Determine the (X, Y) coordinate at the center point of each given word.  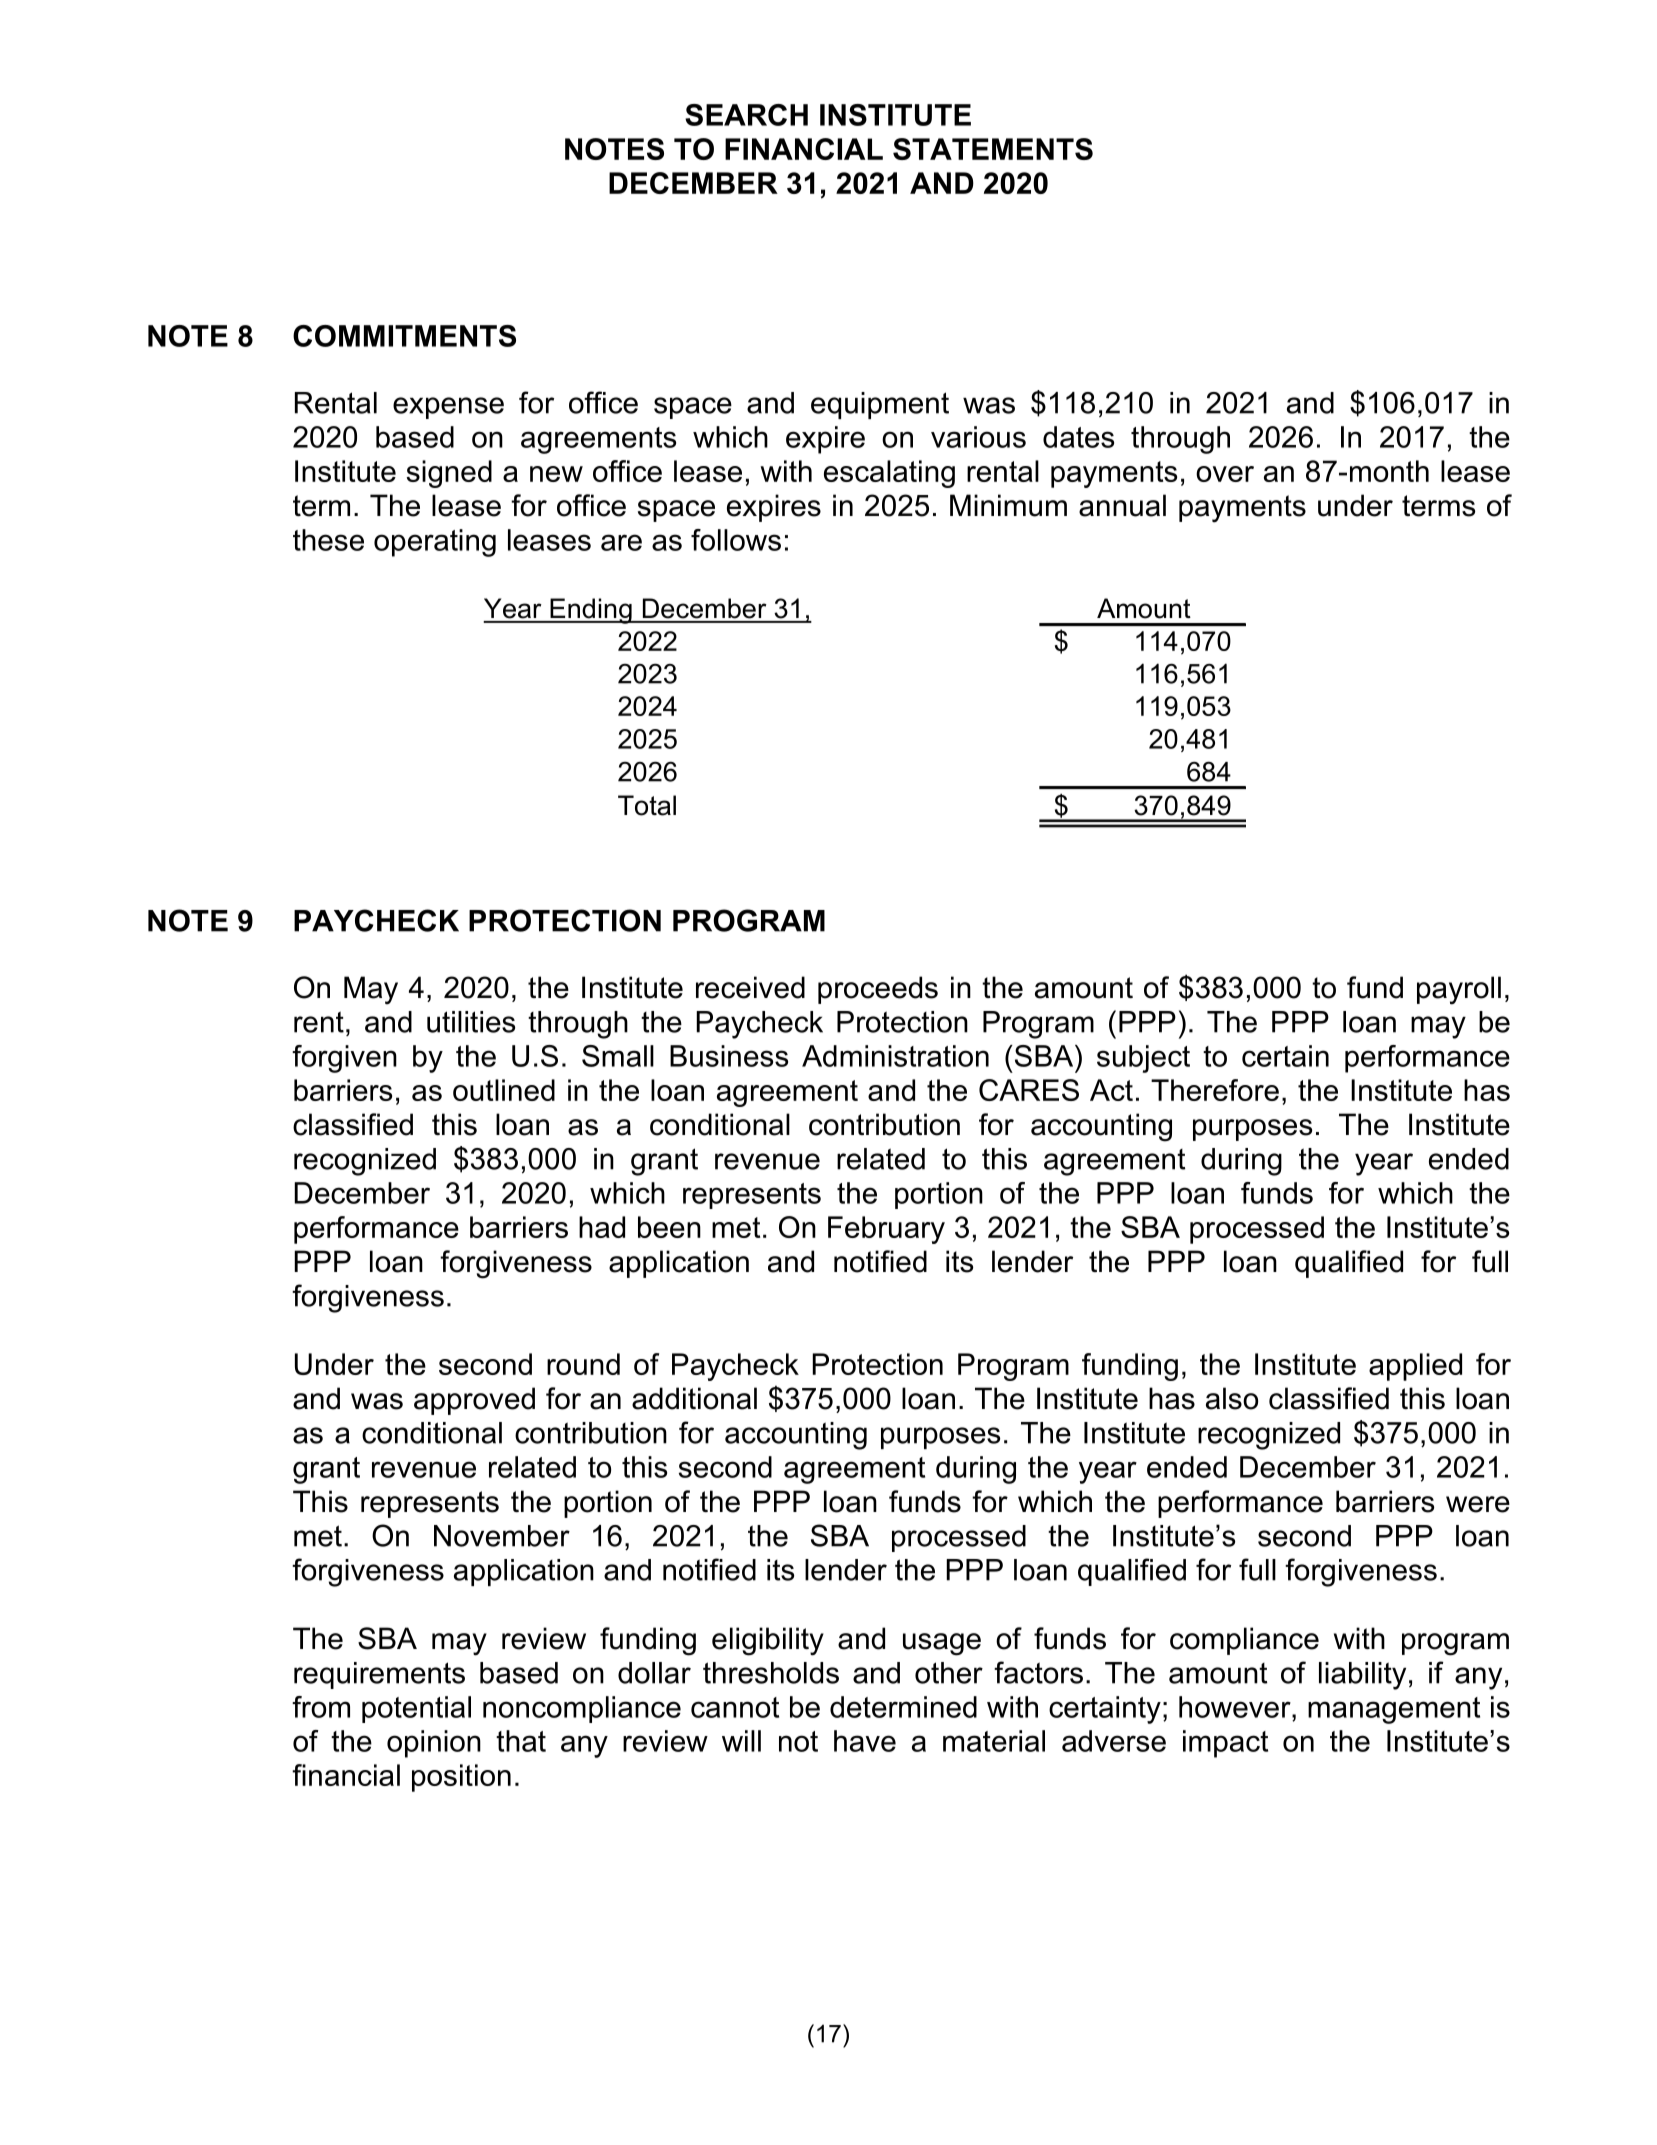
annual (1122, 505)
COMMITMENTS (404, 336)
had (602, 1227)
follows (736, 540)
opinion (434, 1744)
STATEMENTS (993, 149)
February (886, 1230)
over (1225, 474)
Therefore (1215, 1090)
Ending (591, 611)
